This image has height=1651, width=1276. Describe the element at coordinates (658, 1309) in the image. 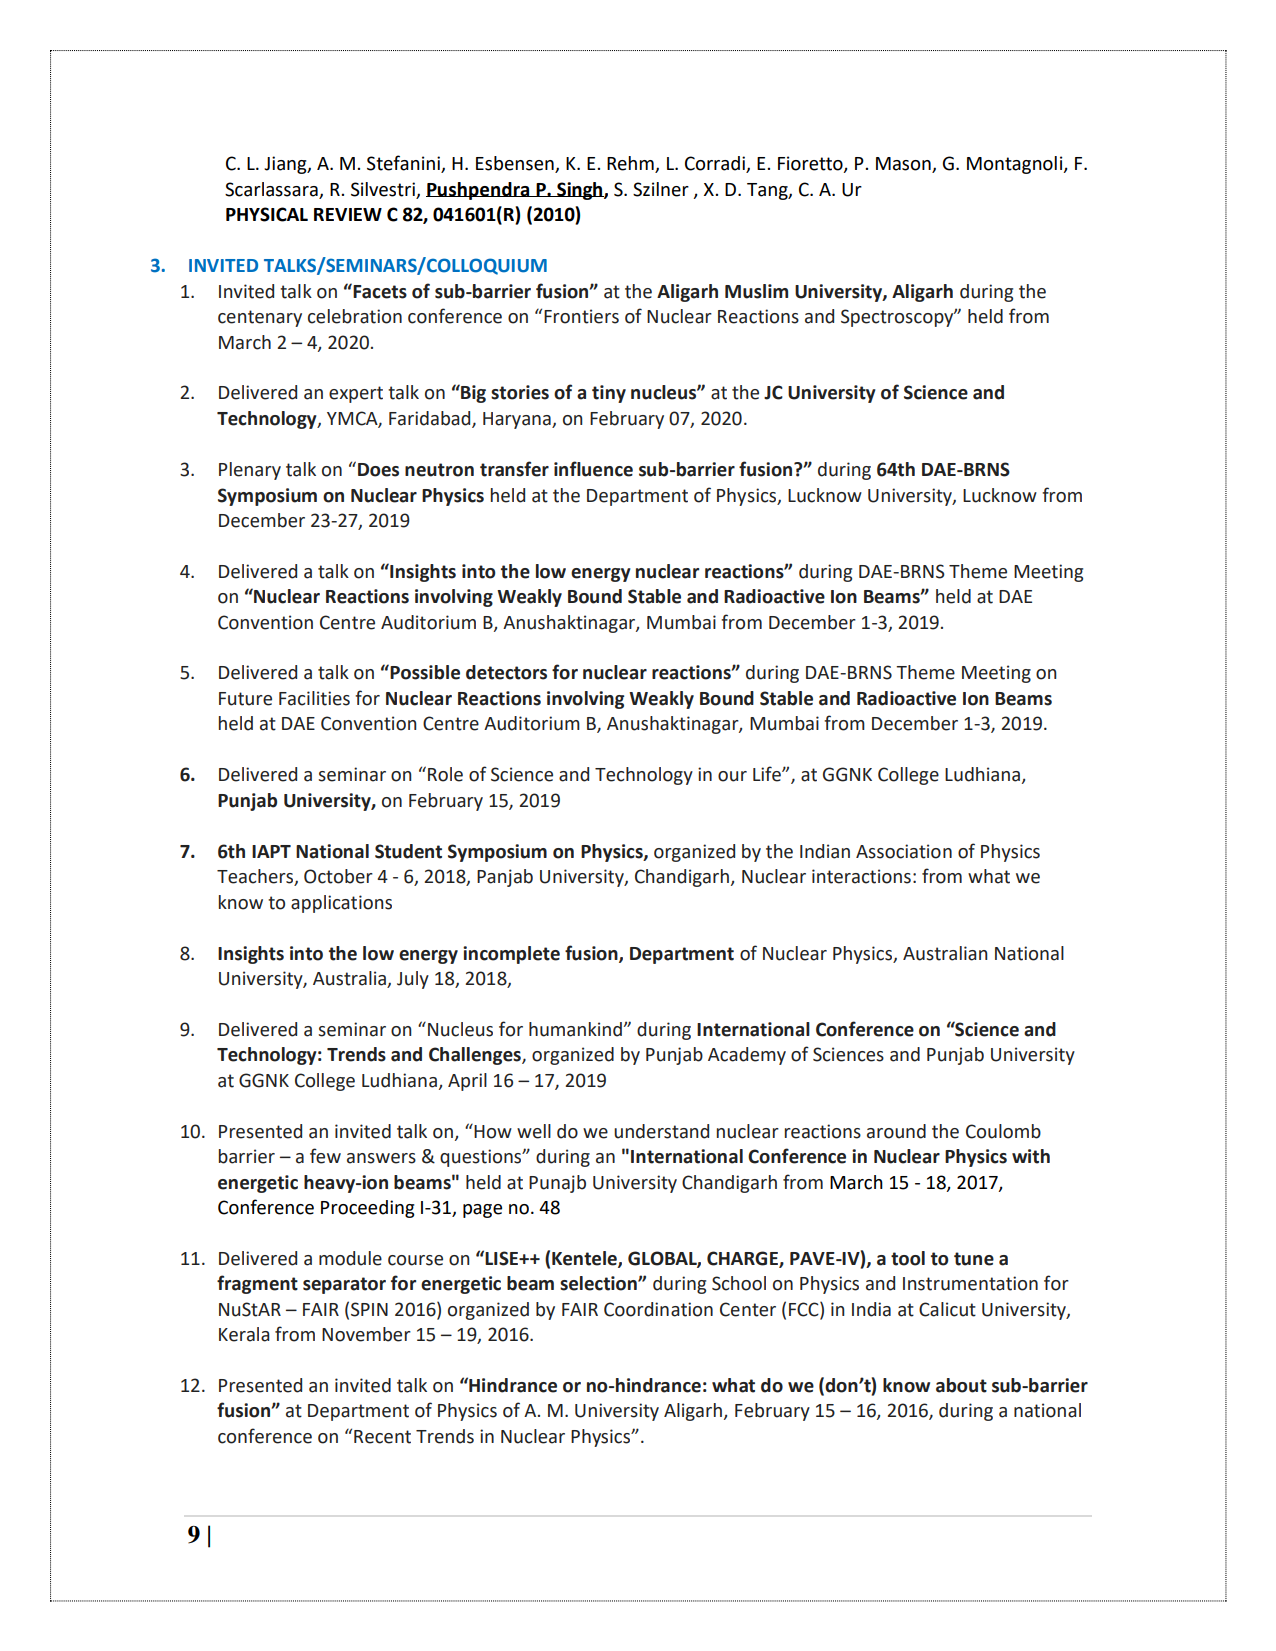

I see `Coordination` at that location.
